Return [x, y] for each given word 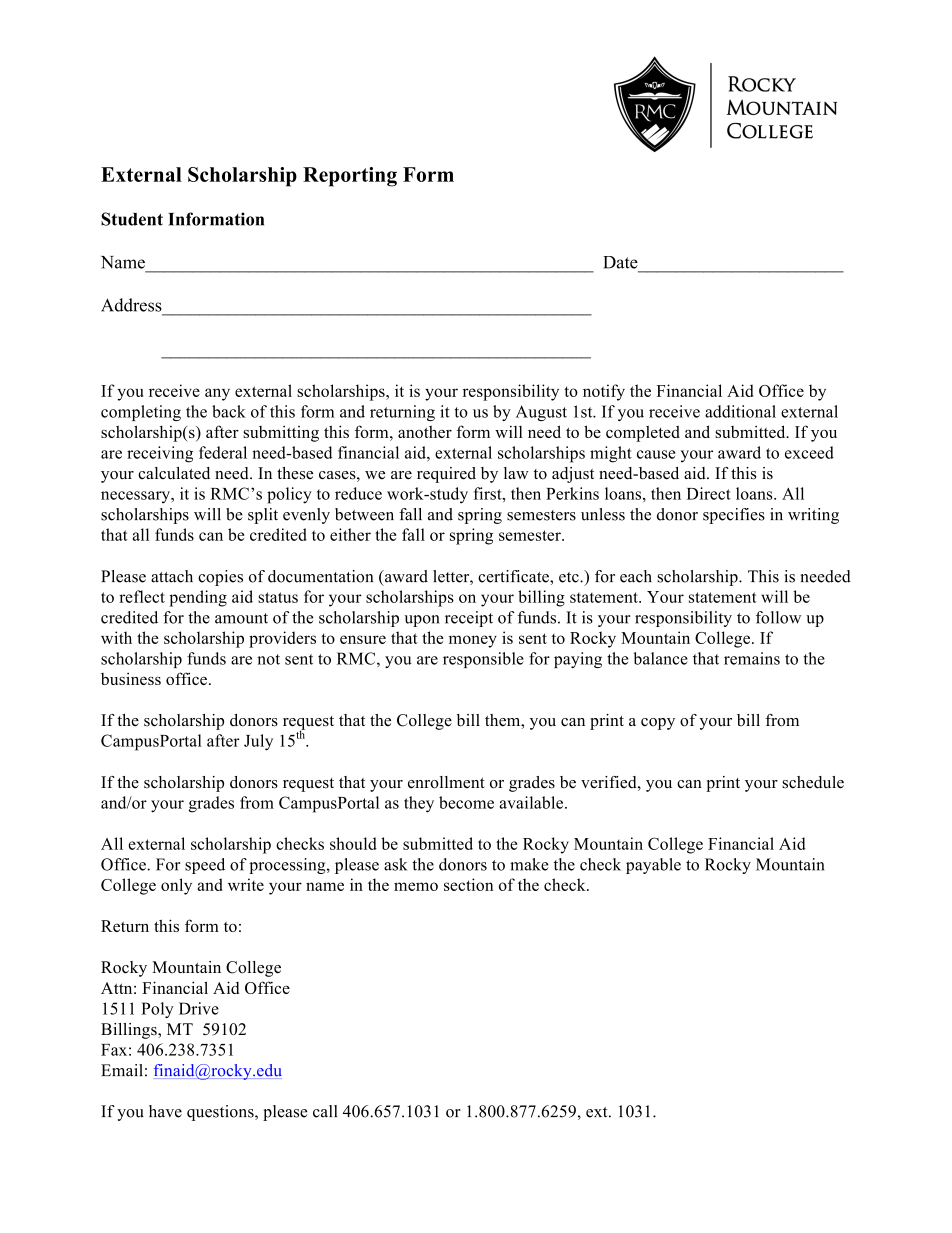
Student [132, 219]
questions [221, 1113]
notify [604, 392]
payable [653, 866]
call [325, 1111]
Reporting [350, 177]
